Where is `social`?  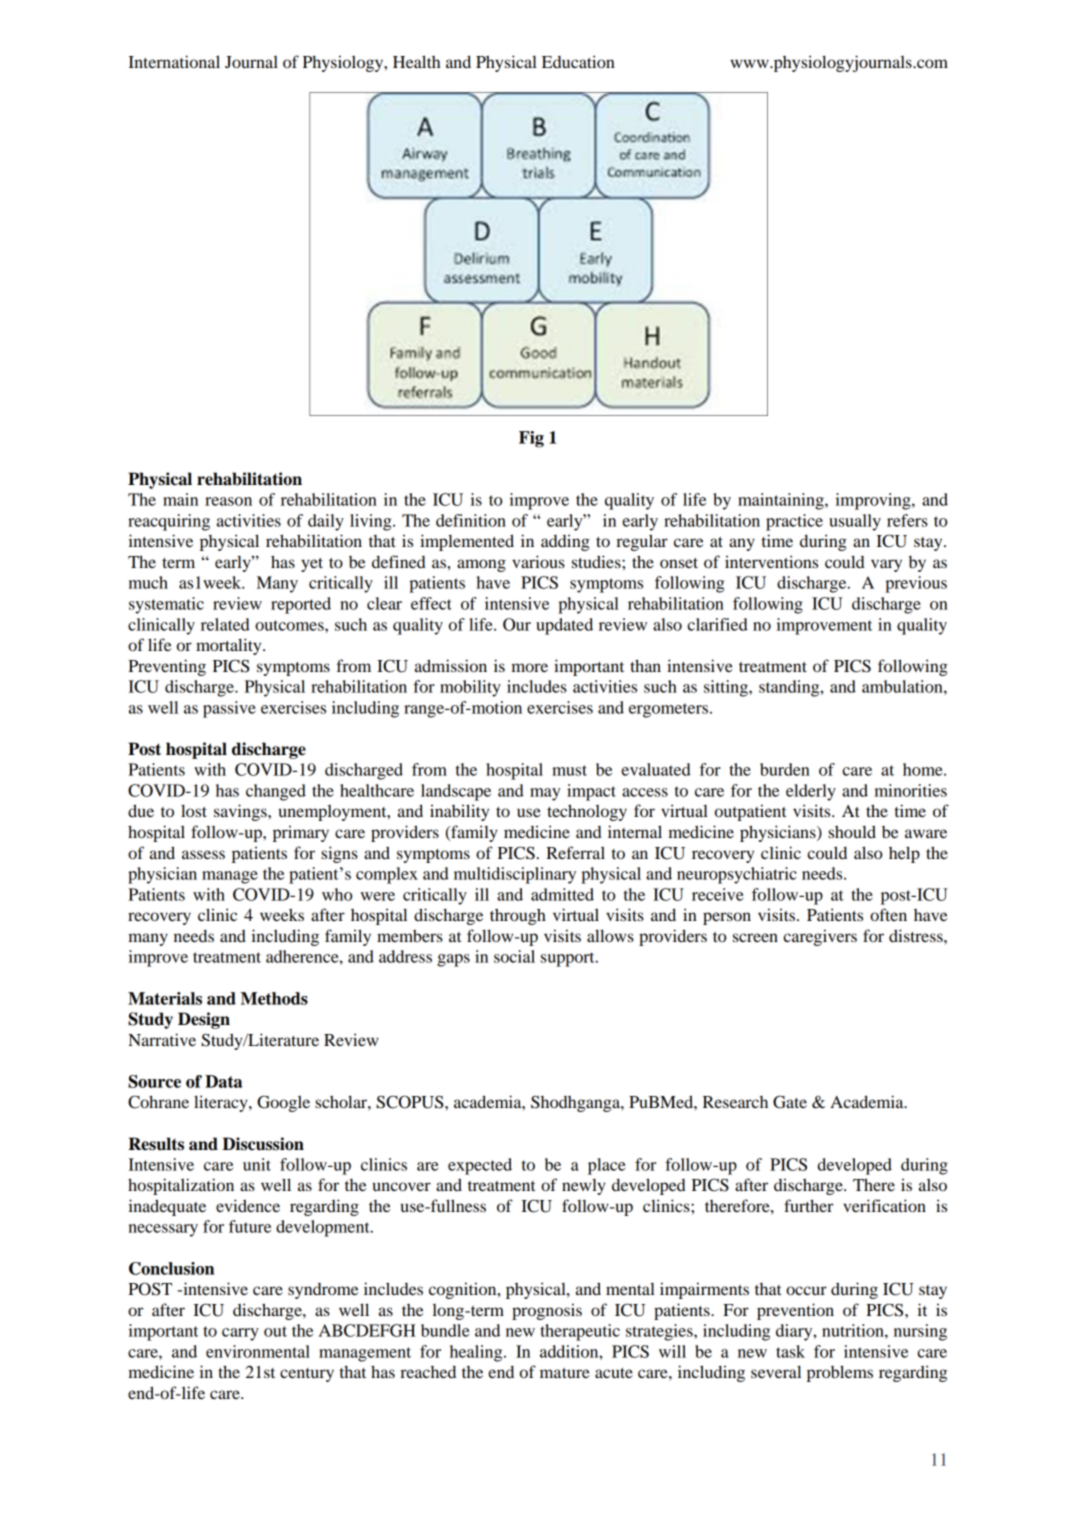 social is located at coordinates (514, 956).
